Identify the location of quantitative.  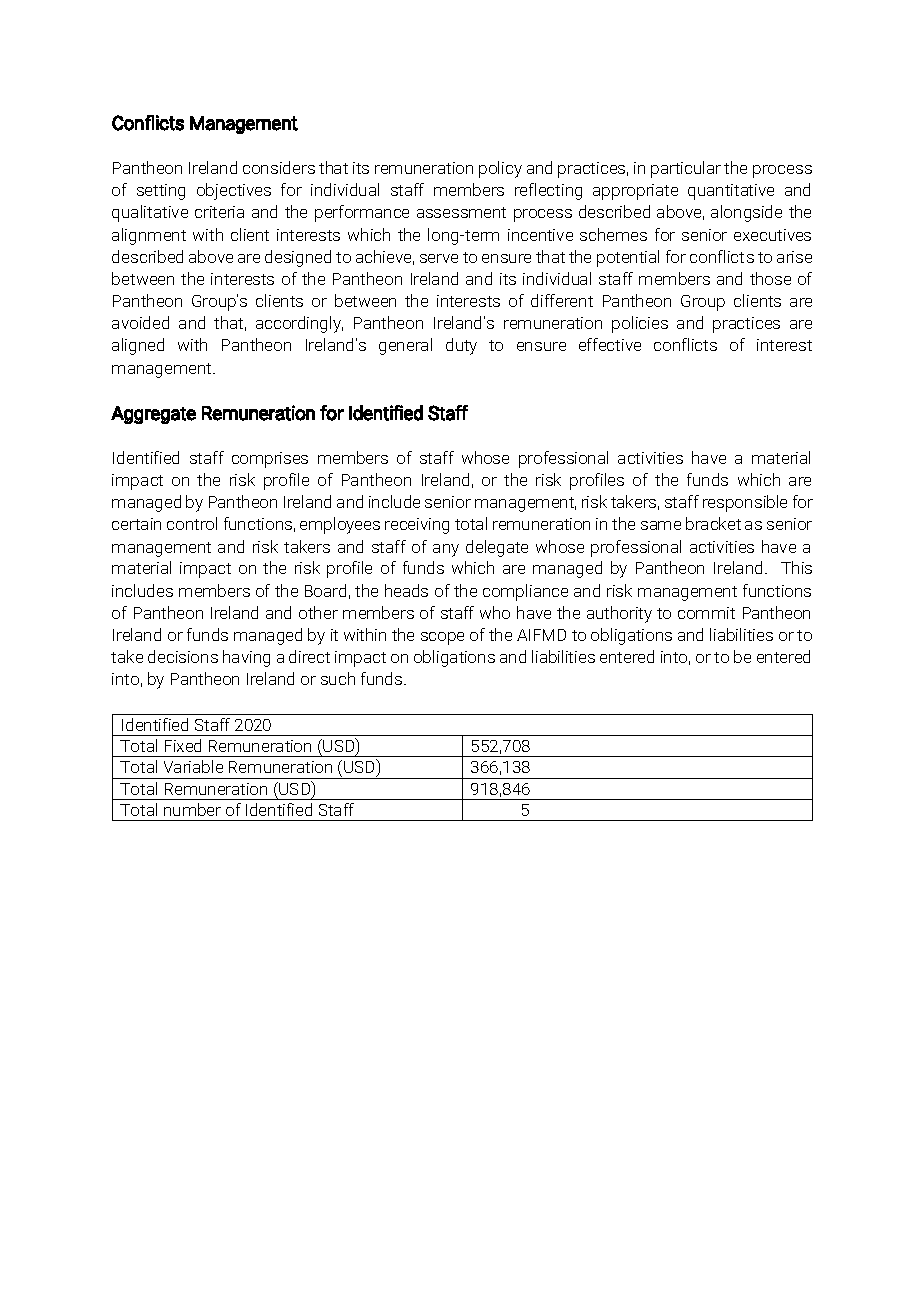
(731, 192).
